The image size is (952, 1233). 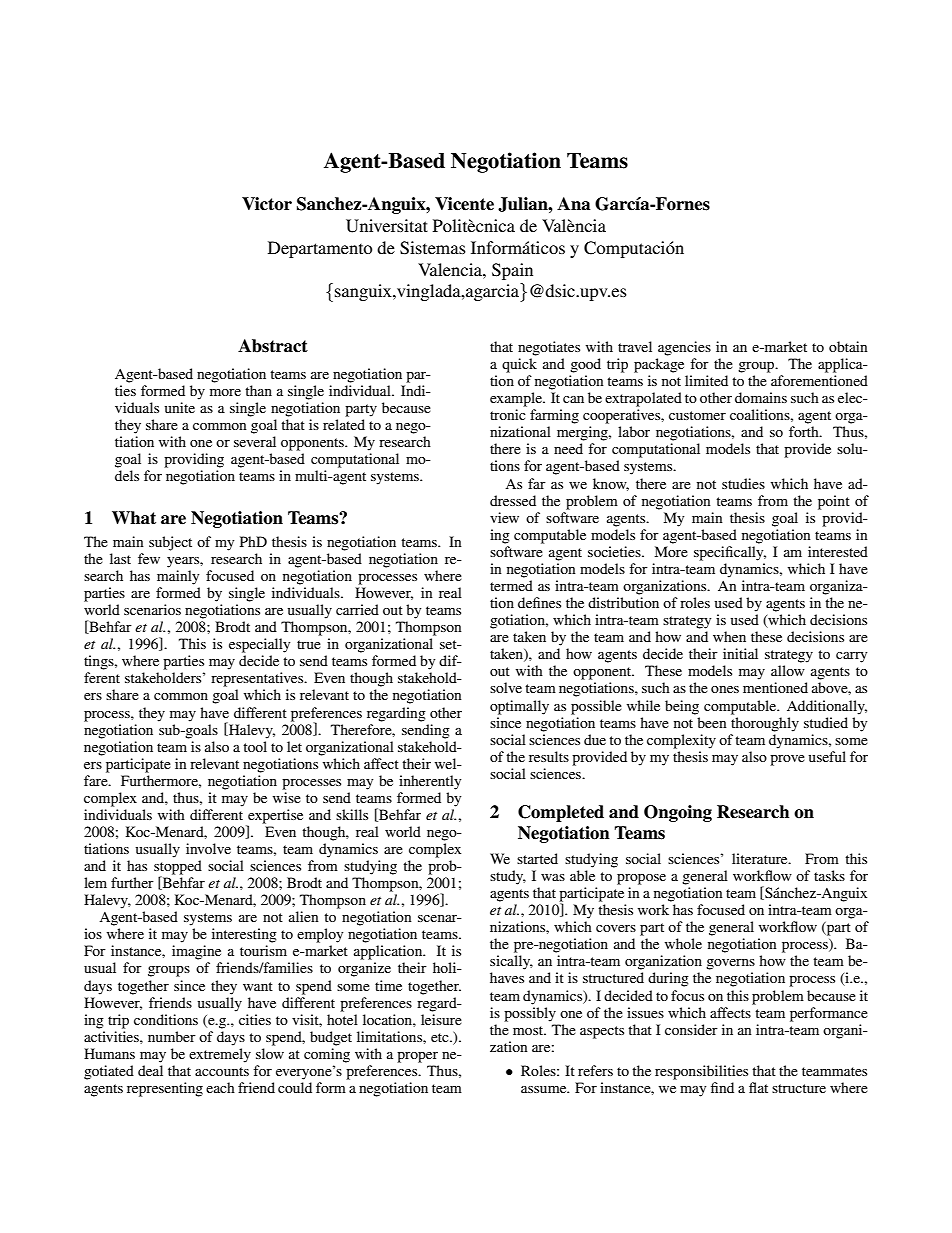 I want to click on subject, so click(x=170, y=543).
